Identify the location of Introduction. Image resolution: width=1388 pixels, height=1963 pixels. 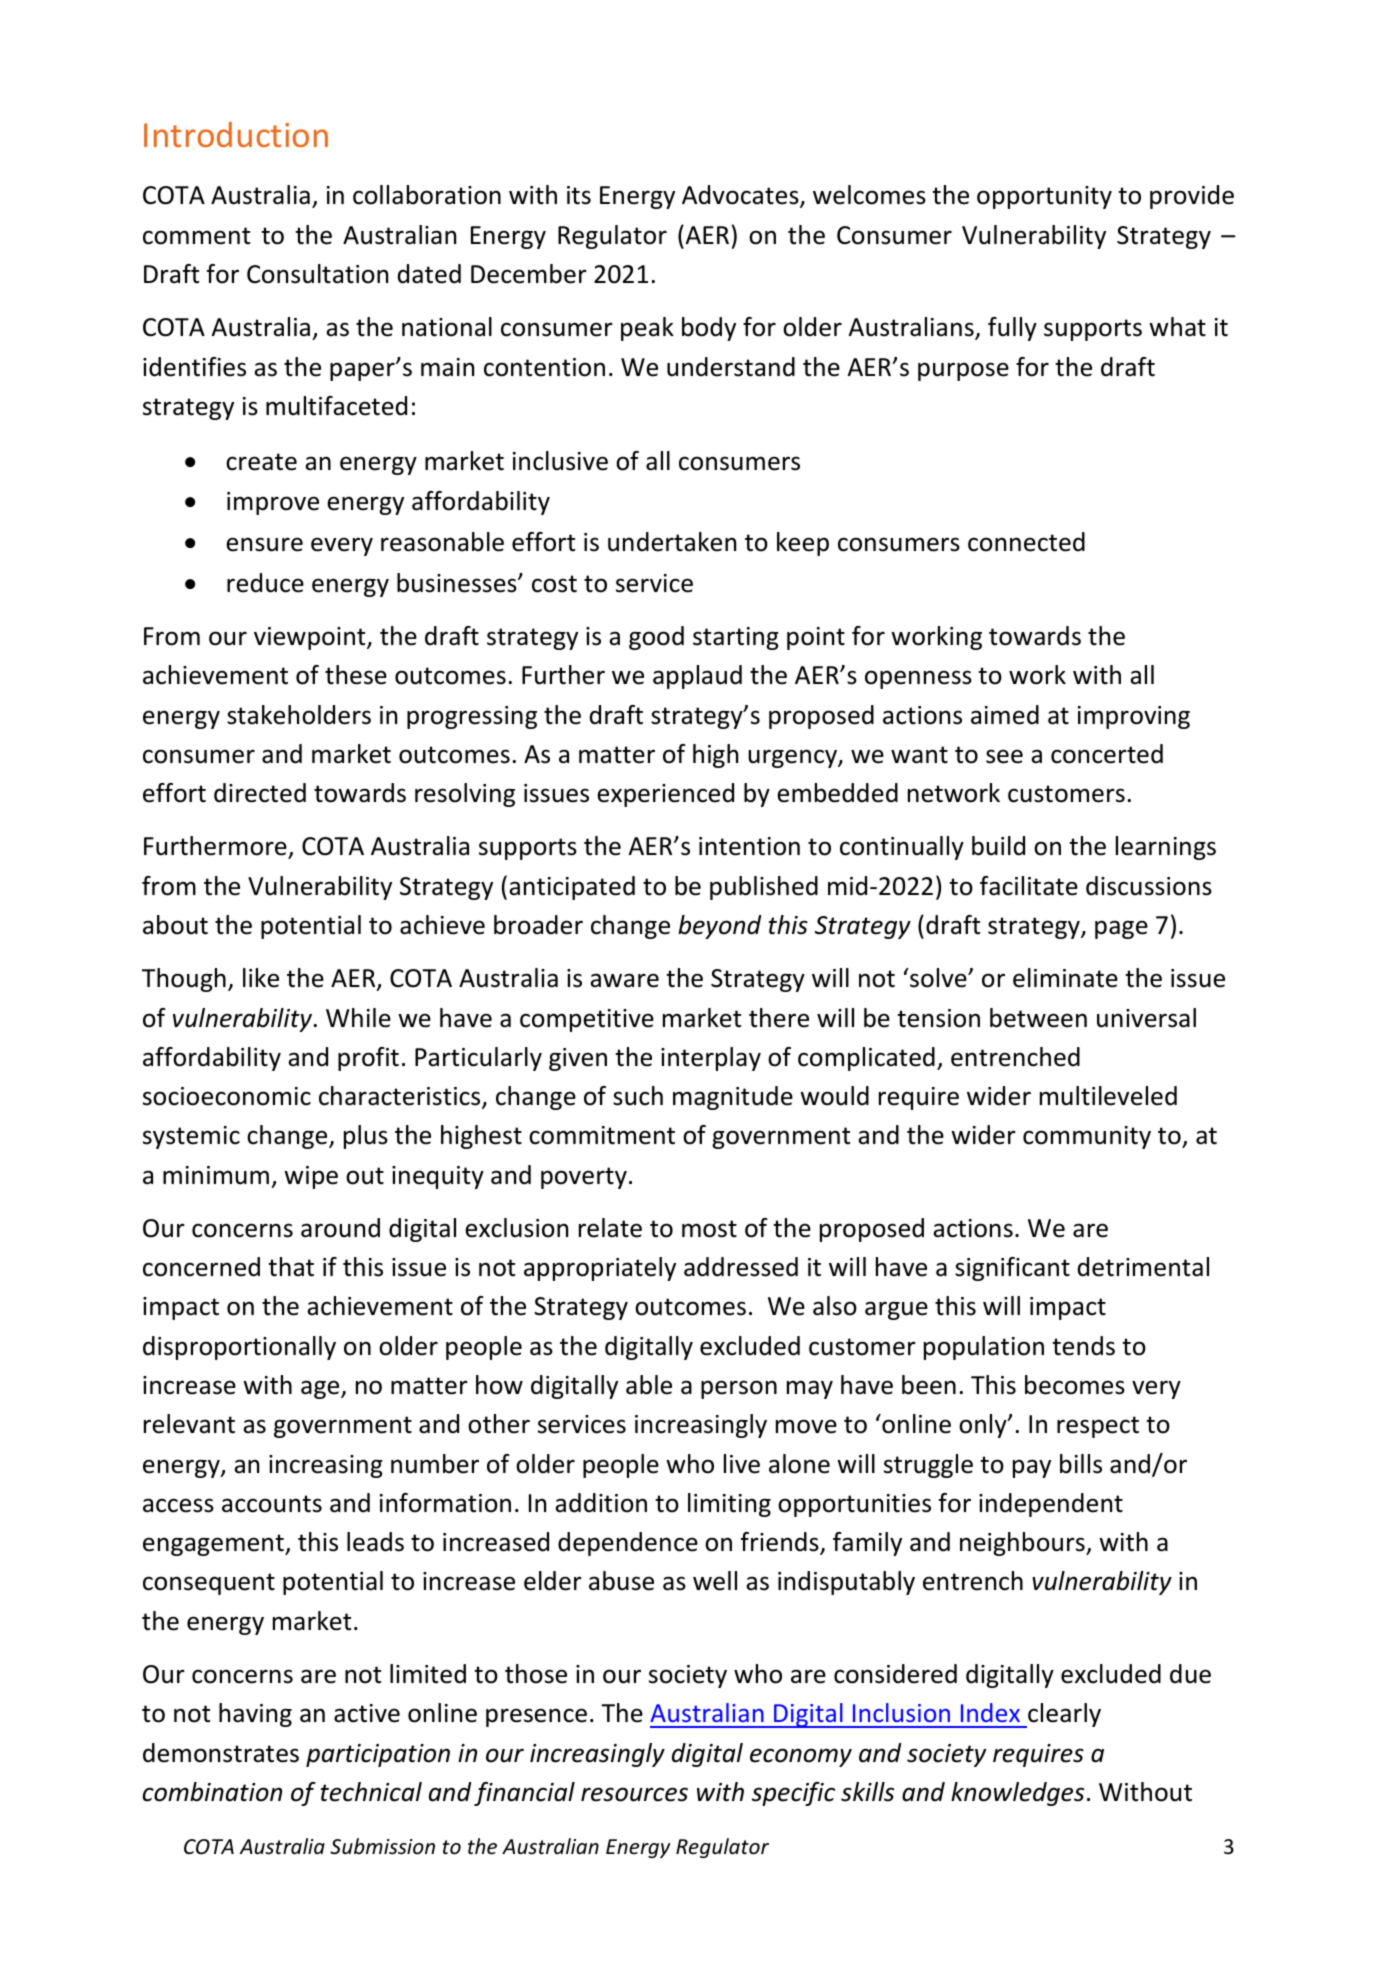
(236, 134).
